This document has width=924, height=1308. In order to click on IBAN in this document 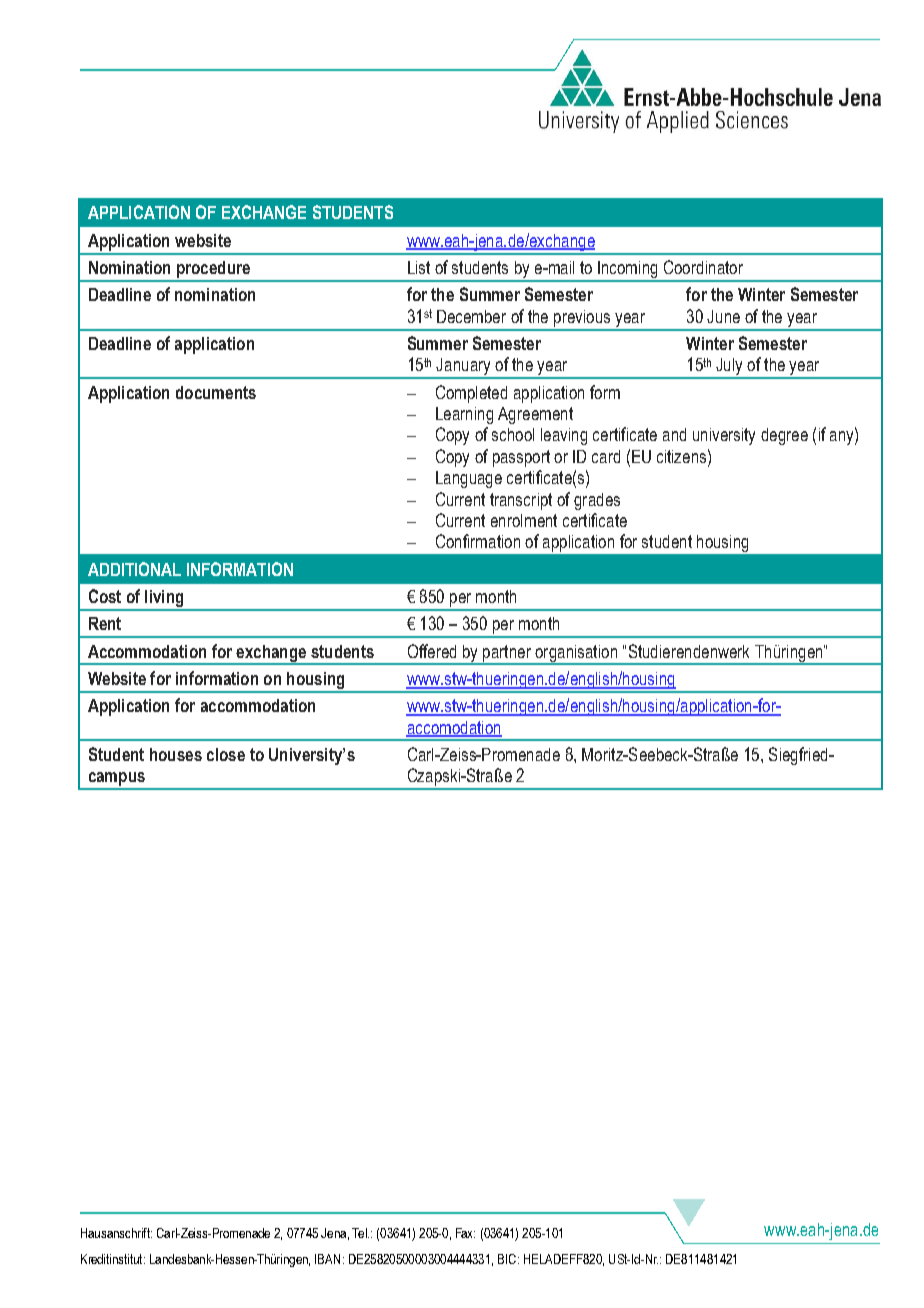, I will do `click(327, 1259)`.
